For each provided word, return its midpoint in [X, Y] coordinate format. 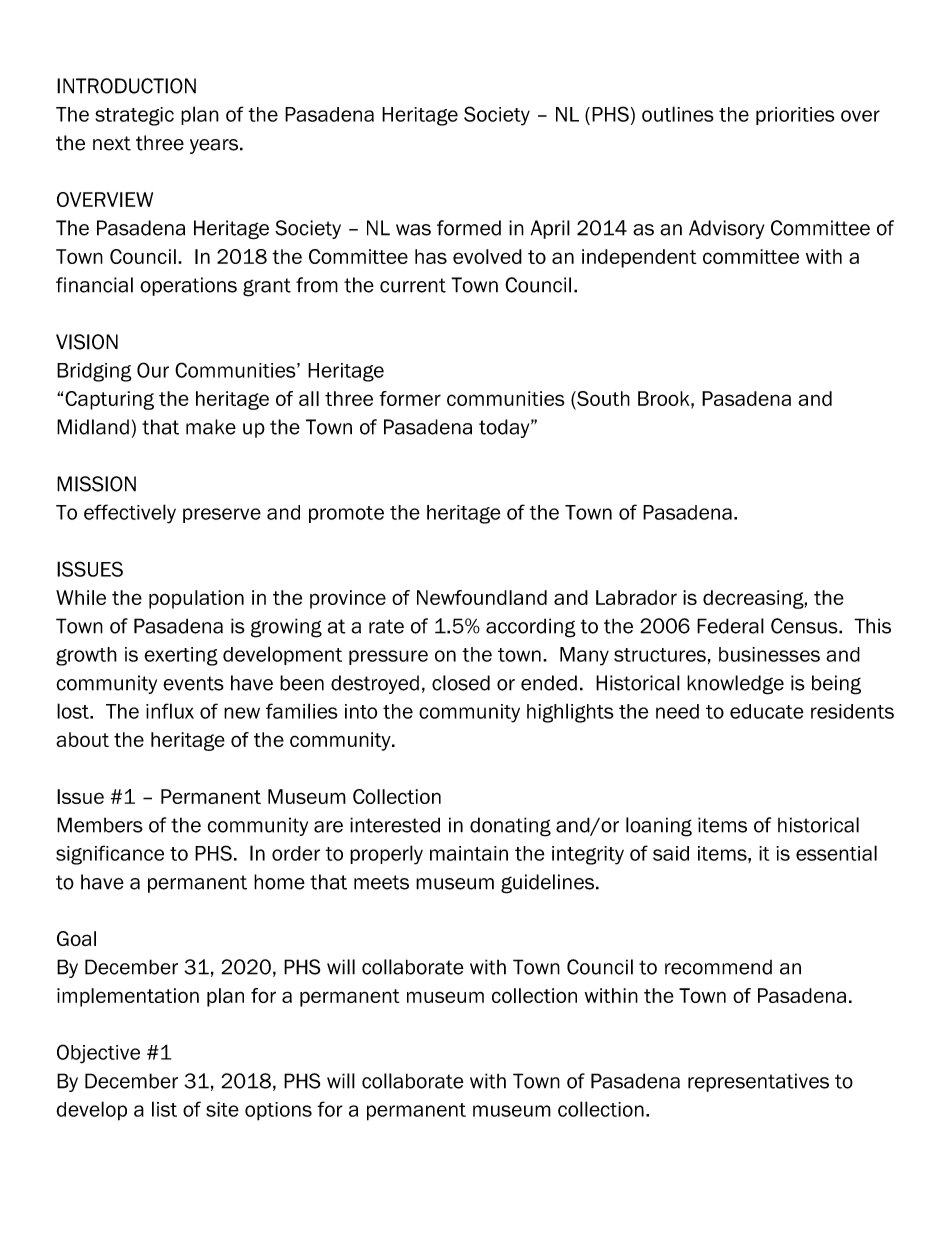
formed [469, 228]
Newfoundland [482, 597]
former [410, 398]
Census [805, 626]
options [278, 1111]
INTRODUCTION [126, 86]
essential [836, 853]
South [602, 400]
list [164, 1109]
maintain [469, 853]
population [196, 599]
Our [153, 370]
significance [110, 855]
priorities [795, 116]
